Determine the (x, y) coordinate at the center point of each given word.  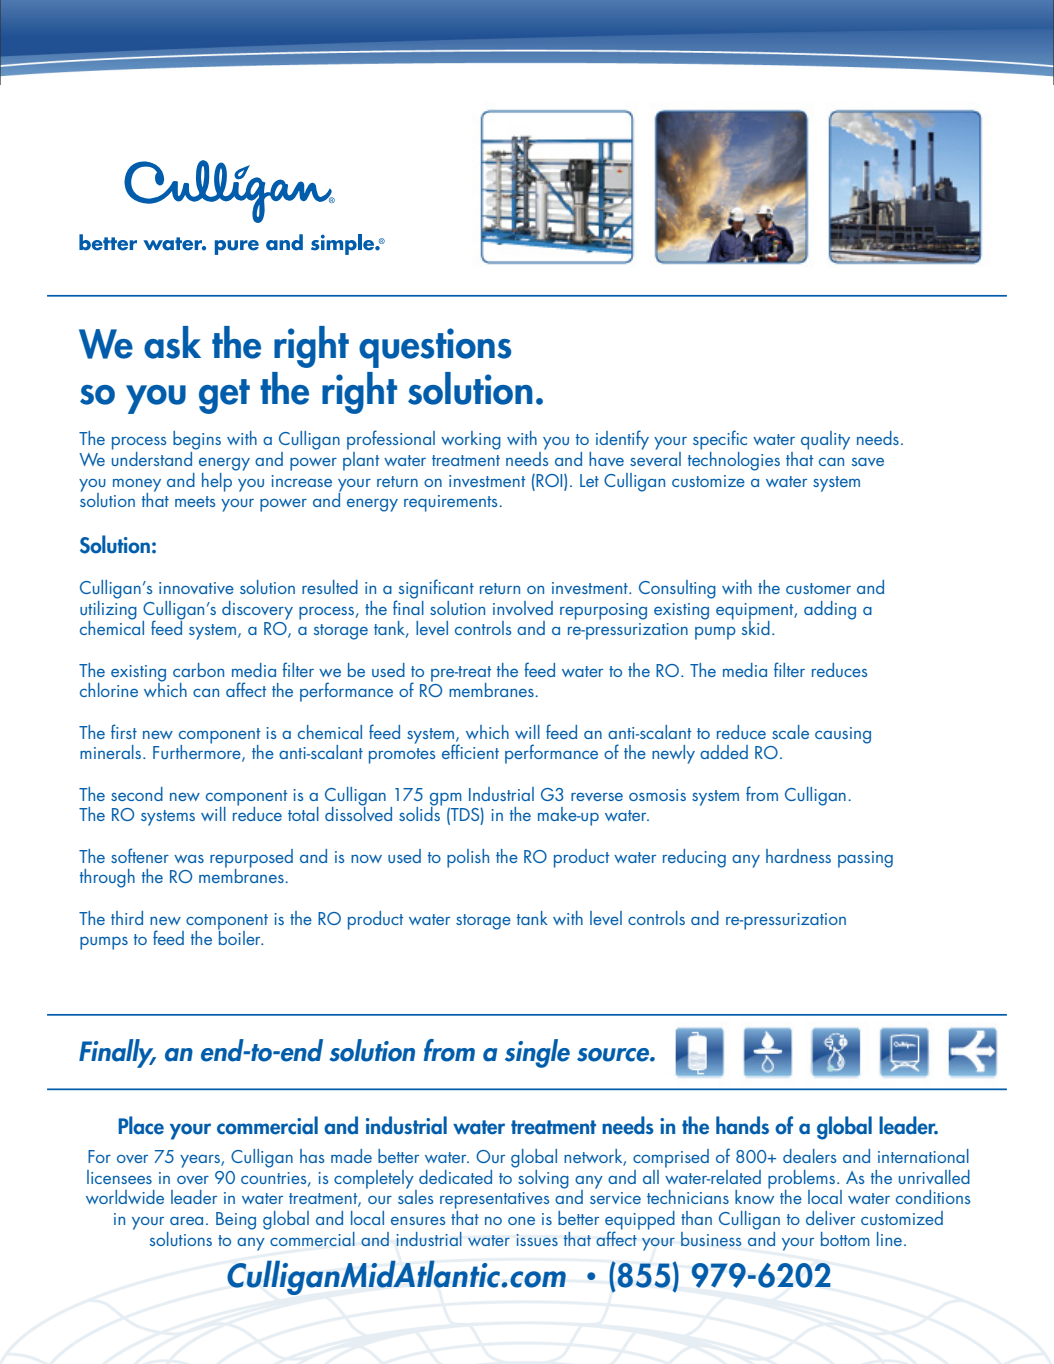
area (186, 1220)
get (224, 396)
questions (435, 348)
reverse (597, 796)
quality (825, 440)
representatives (494, 1200)
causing (843, 735)
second (137, 794)
